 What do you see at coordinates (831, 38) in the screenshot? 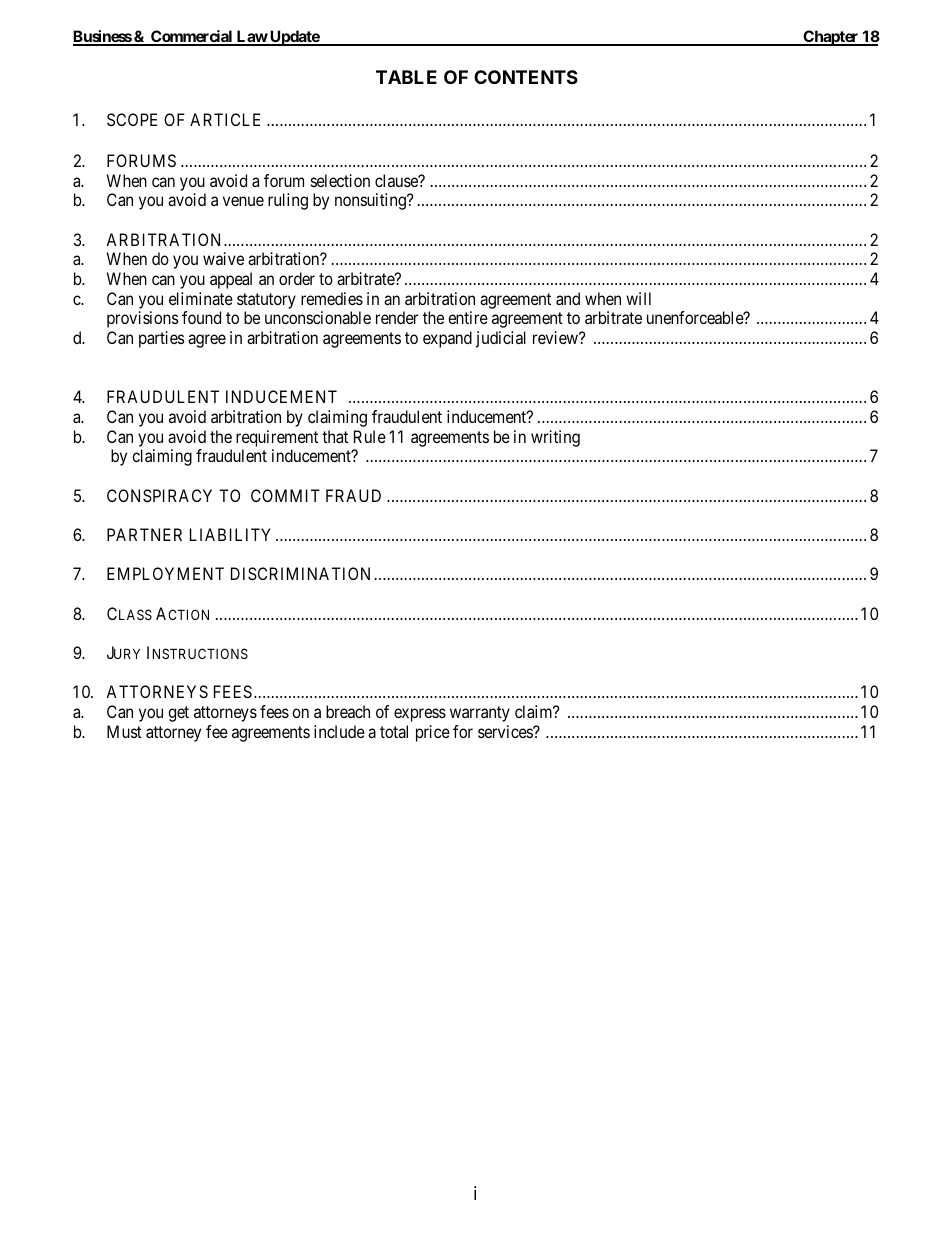
I see `Chapter` at bounding box center [831, 38].
